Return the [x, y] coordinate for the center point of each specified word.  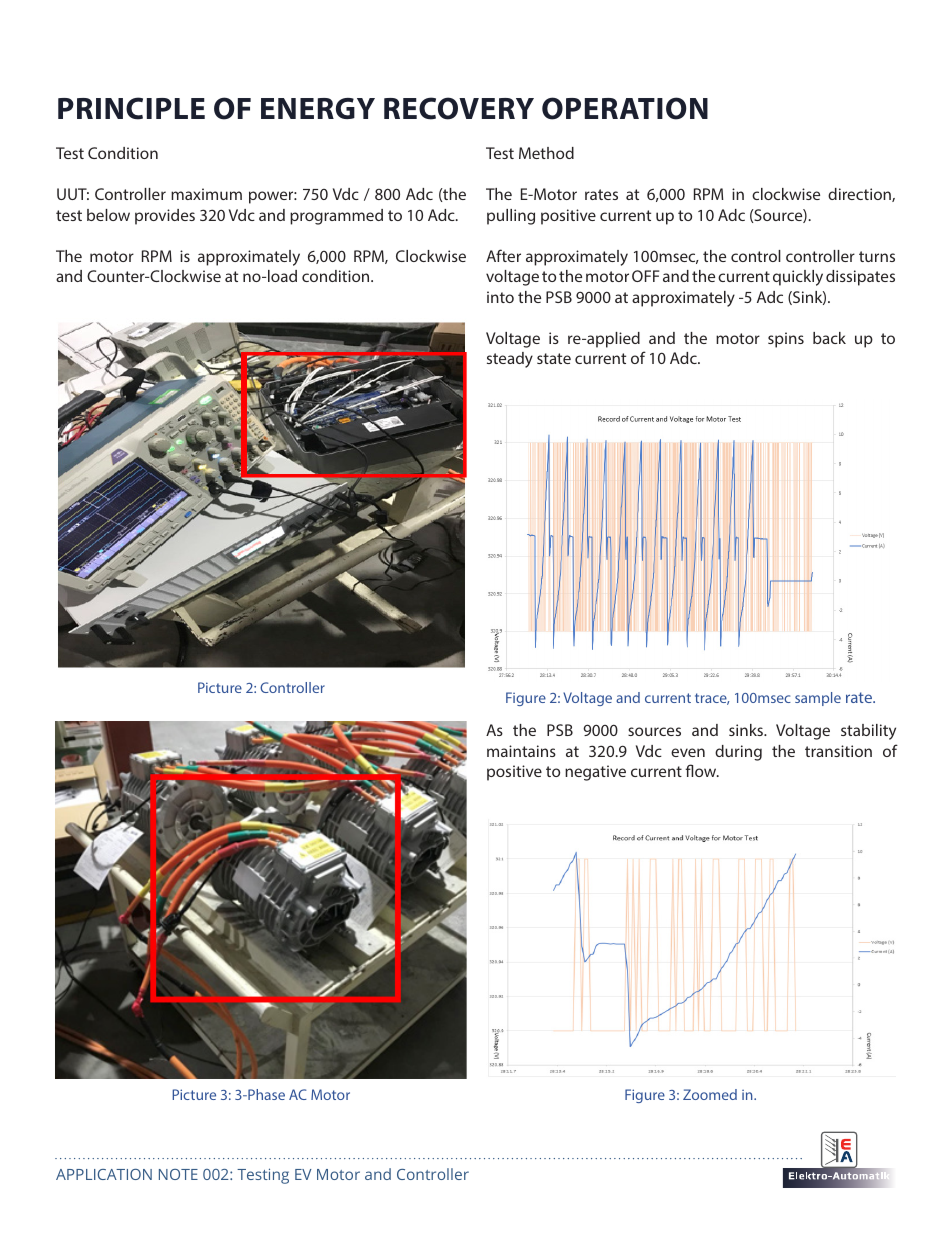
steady [510, 360]
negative [595, 773]
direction [860, 195]
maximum [206, 194]
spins [786, 340]
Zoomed [710, 1094]
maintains [521, 751]
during [738, 753]
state [554, 358]
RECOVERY [459, 108]
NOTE [178, 1174]
